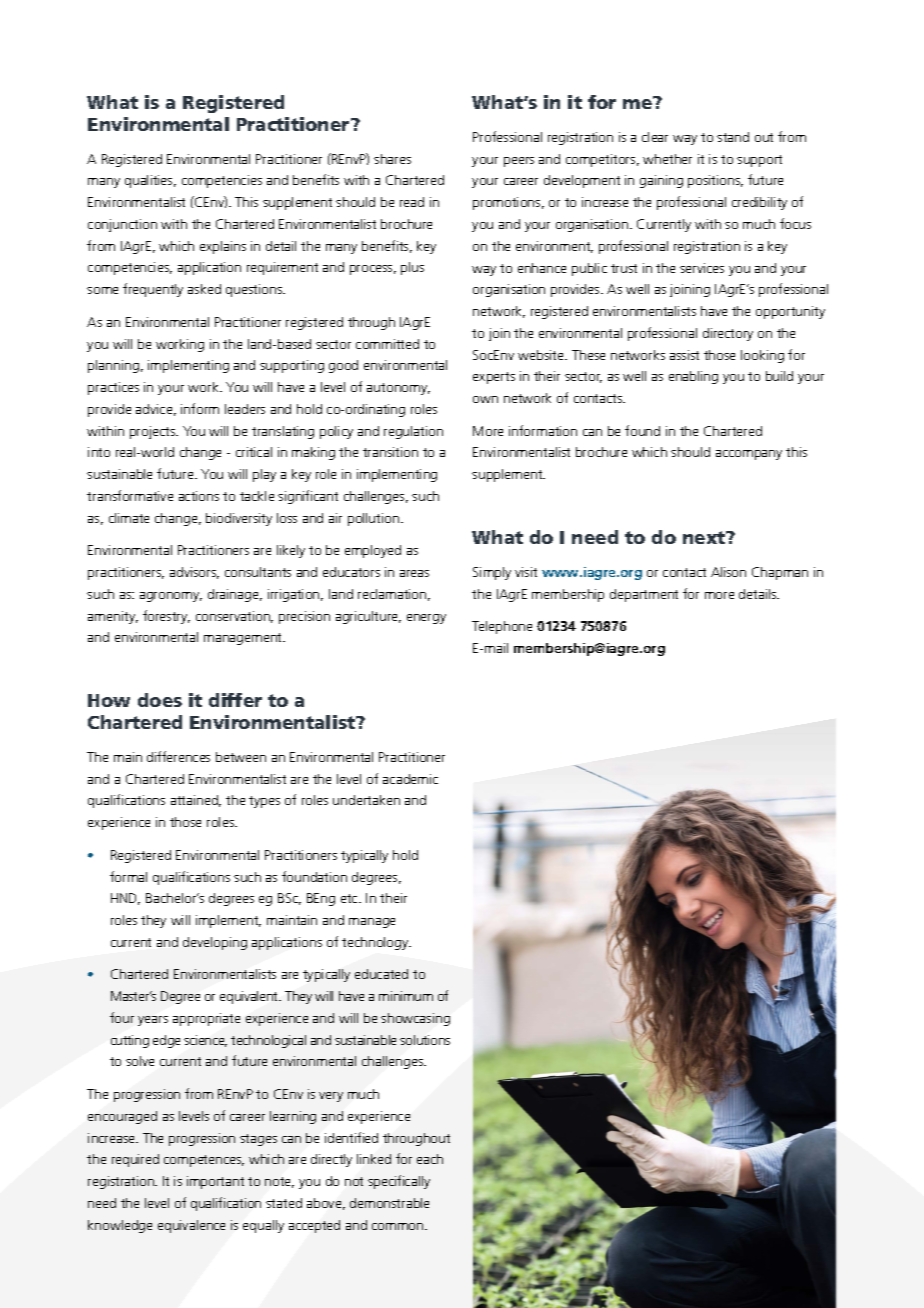 This document has height=1308, width=924. What do you see at coordinates (215, 1182) in the document?
I see `important` at bounding box center [215, 1182].
